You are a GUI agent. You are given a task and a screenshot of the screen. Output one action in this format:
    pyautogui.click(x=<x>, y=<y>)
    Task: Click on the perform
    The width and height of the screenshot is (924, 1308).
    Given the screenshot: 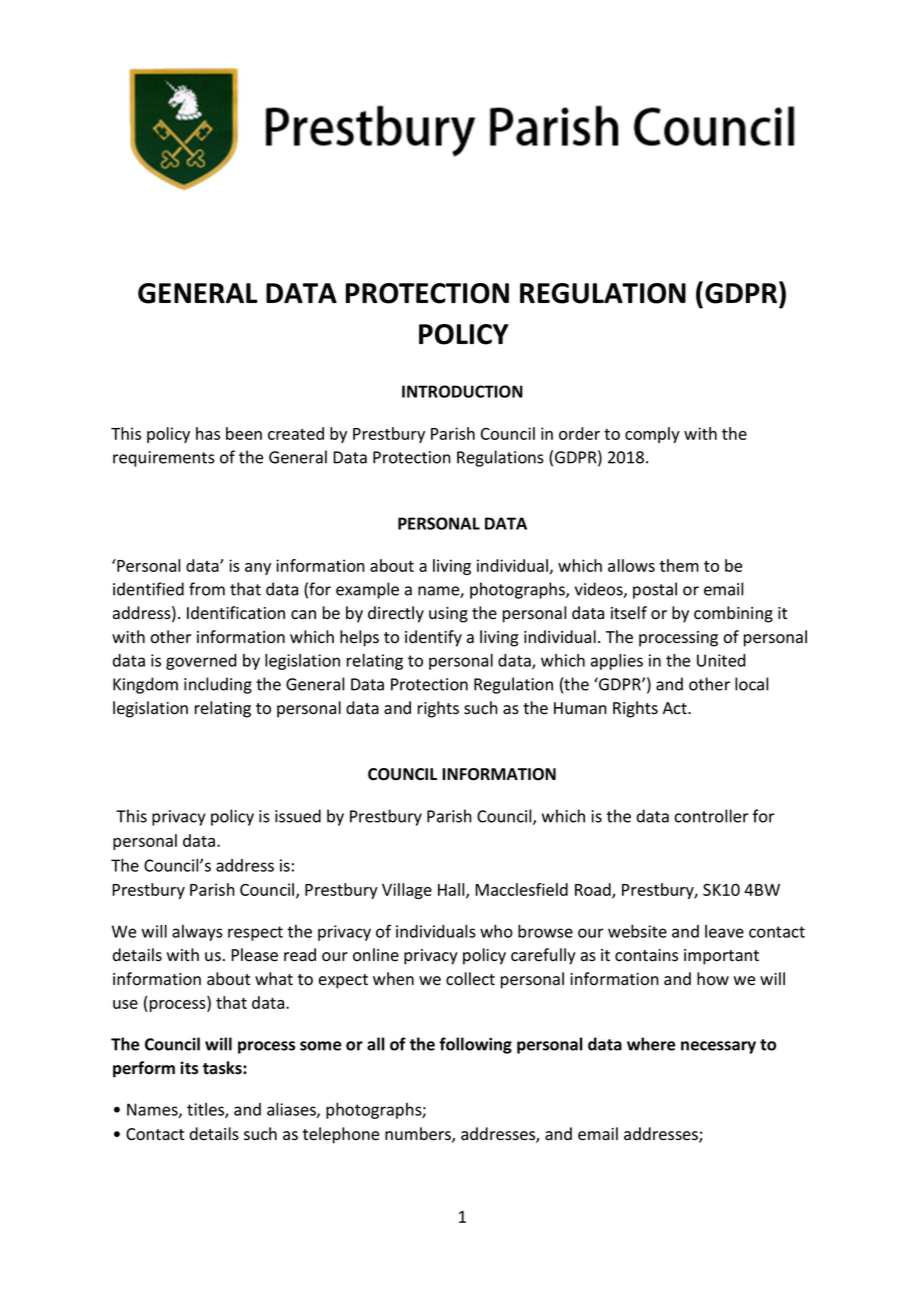 What is the action you would take?
    pyautogui.click(x=144, y=1069)
